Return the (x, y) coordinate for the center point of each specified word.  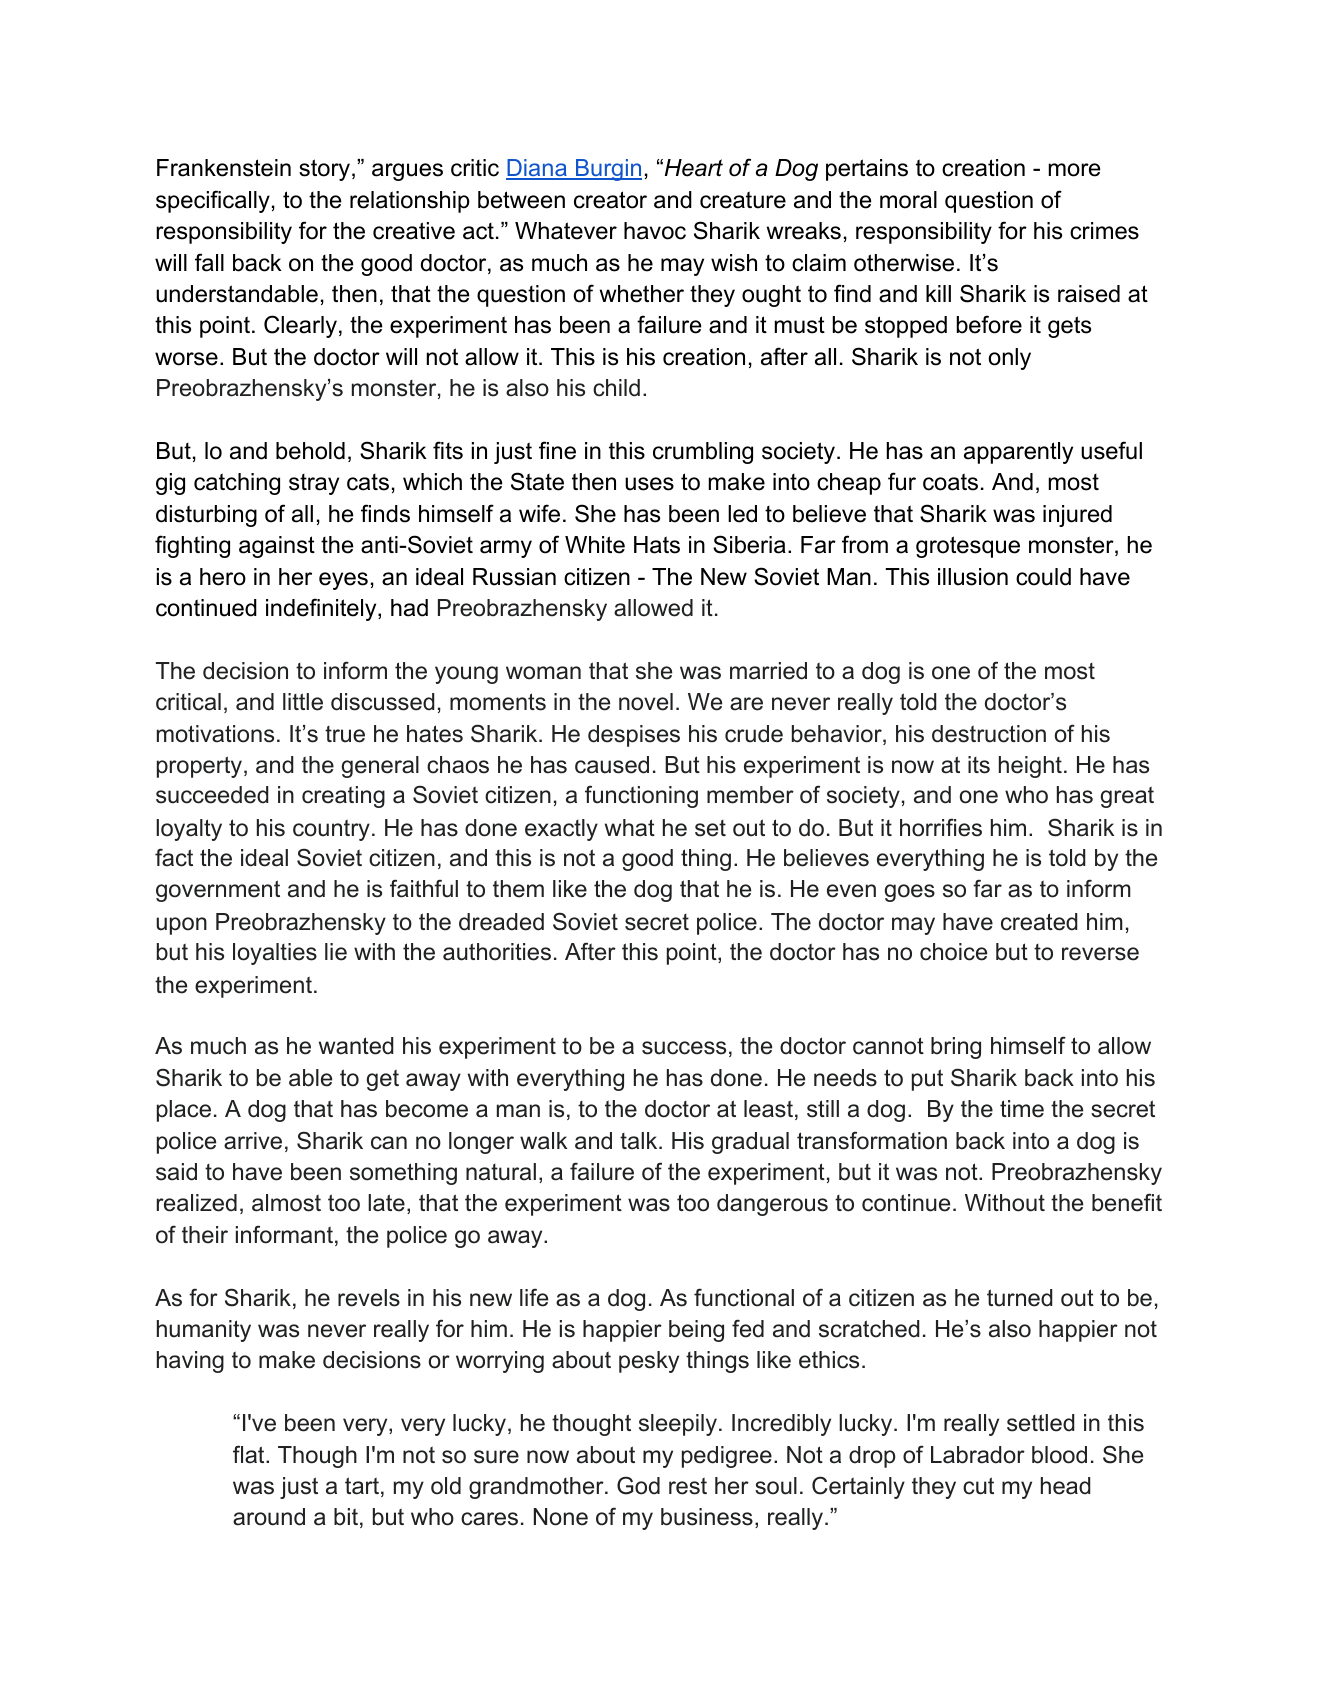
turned (1020, 1298)
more (1075, 170)
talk (640, 1141)
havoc (655, 231)
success (684, 1048)
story (326, 170)
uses (649, 484)
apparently (1018, 453)
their (205, 1235)
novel (646, 702)
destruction (989, 734)
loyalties (275, 954)
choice (953, 952)
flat (250, 1454)
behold (310, 451)
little (303, 702)
